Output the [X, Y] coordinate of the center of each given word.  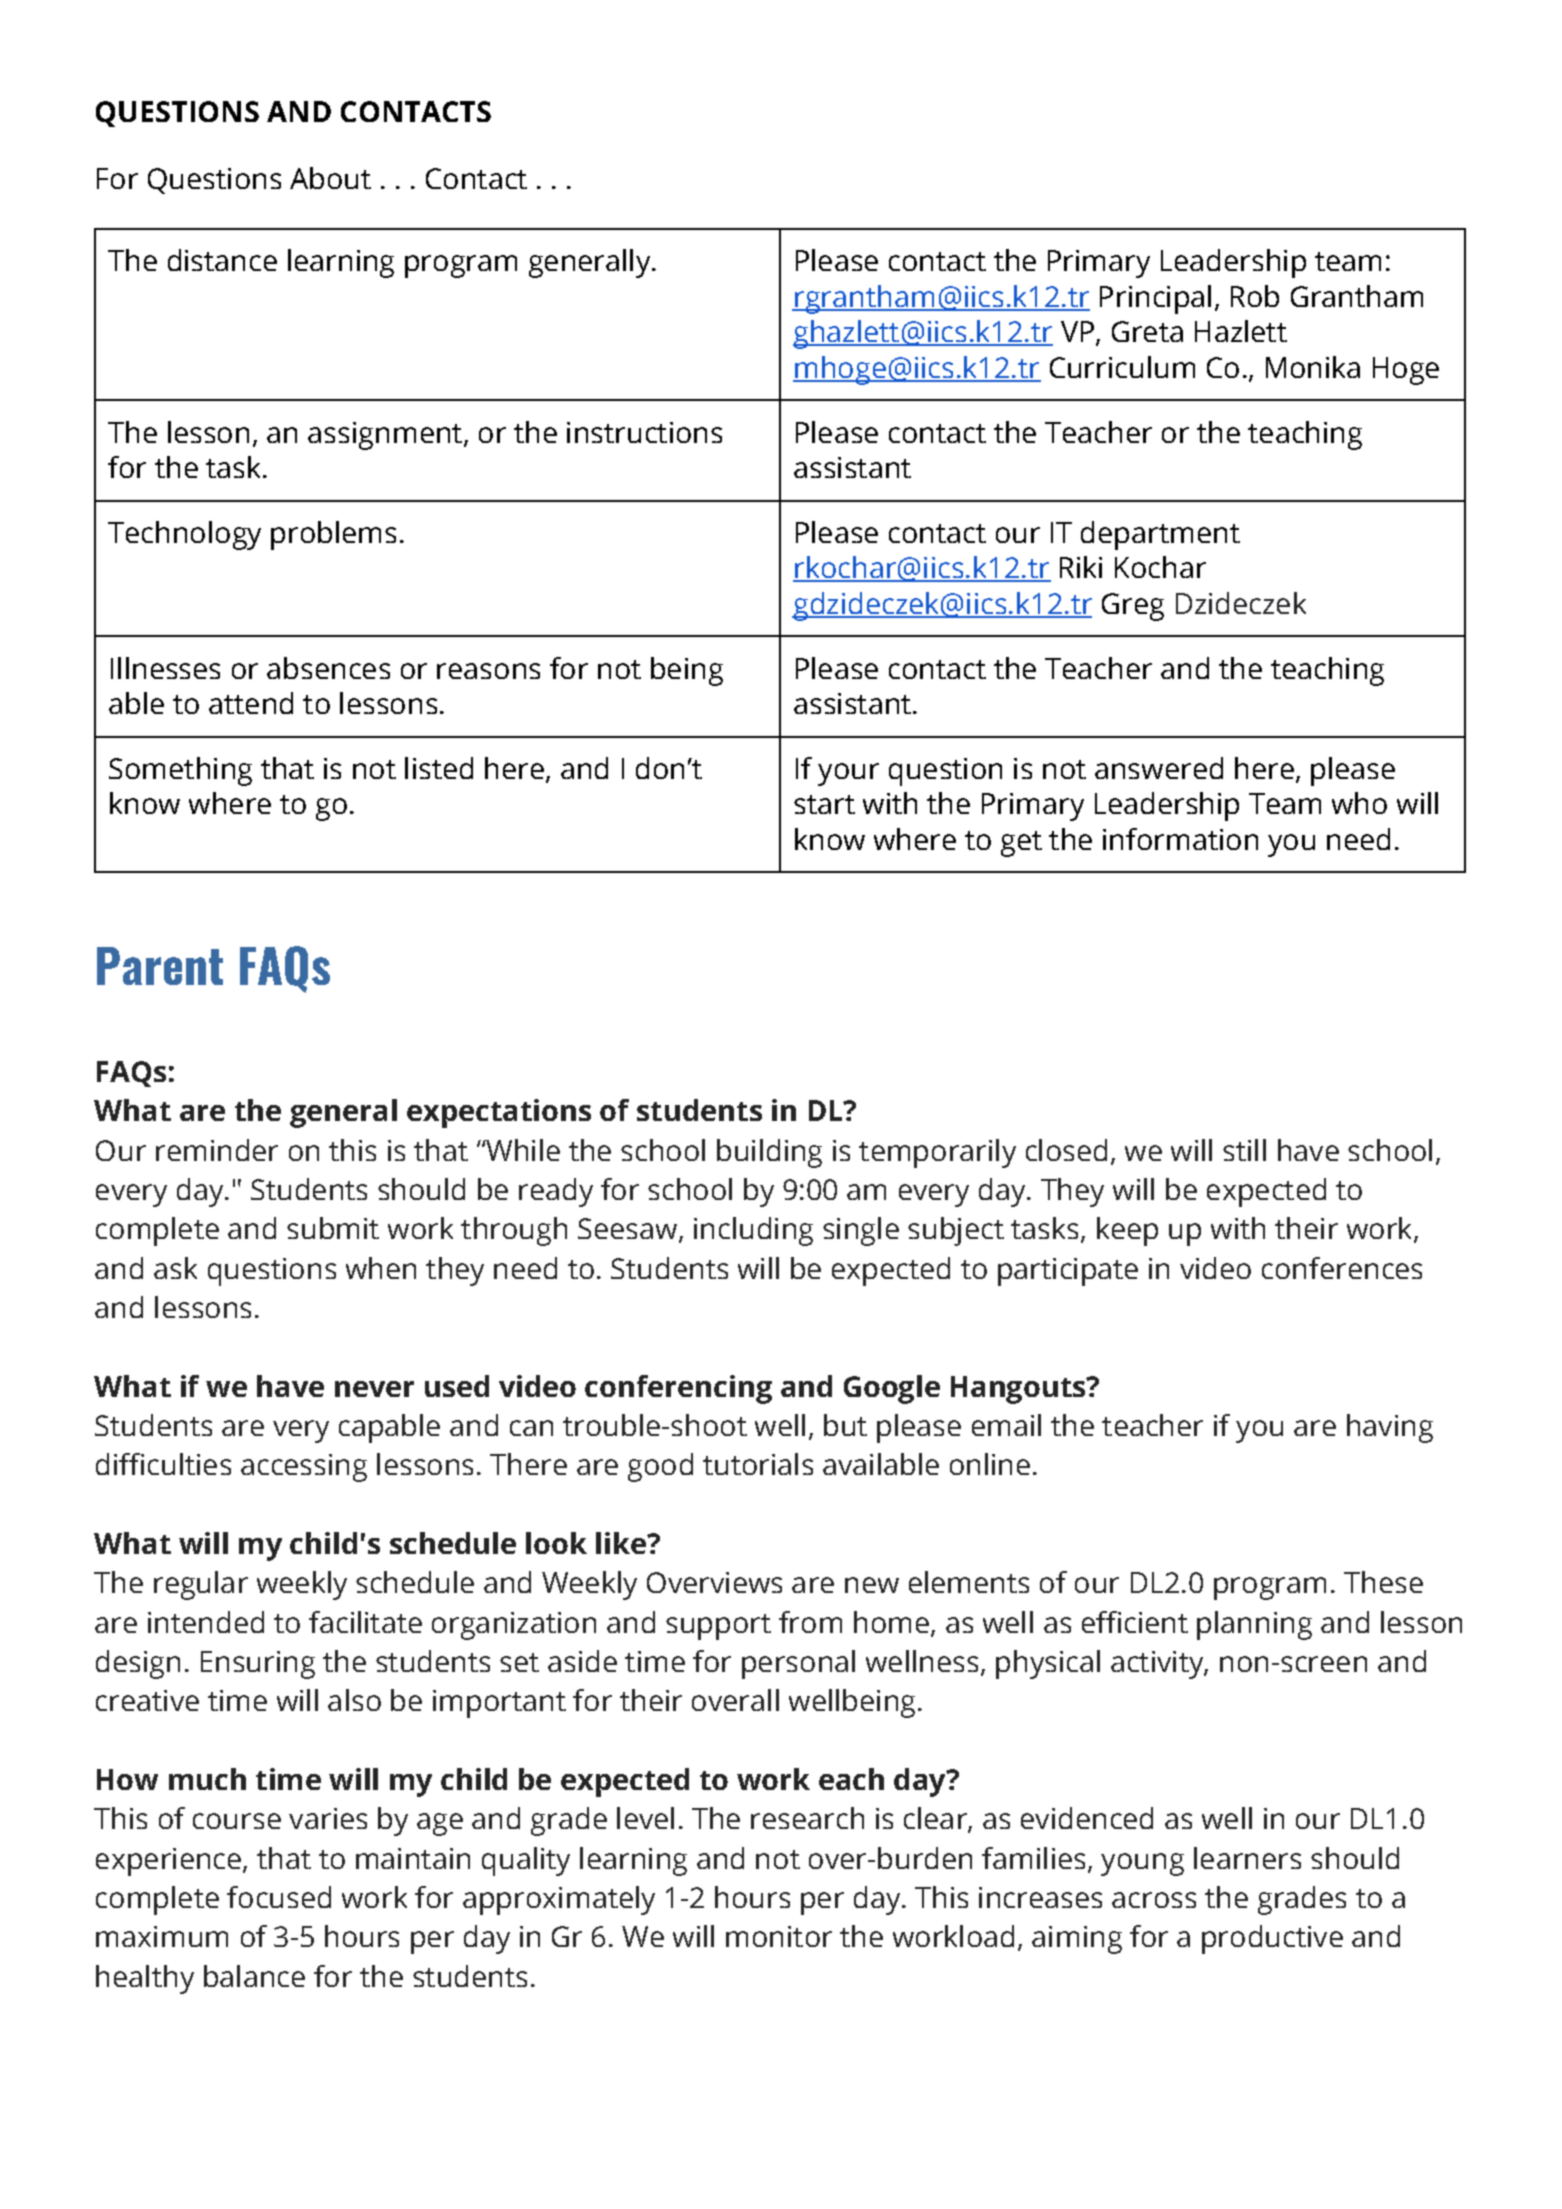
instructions [644, 432]
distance [222, 260]
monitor [779, 1936]
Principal [1155, 299]
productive [1272, 1939]
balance [254, 1976]
